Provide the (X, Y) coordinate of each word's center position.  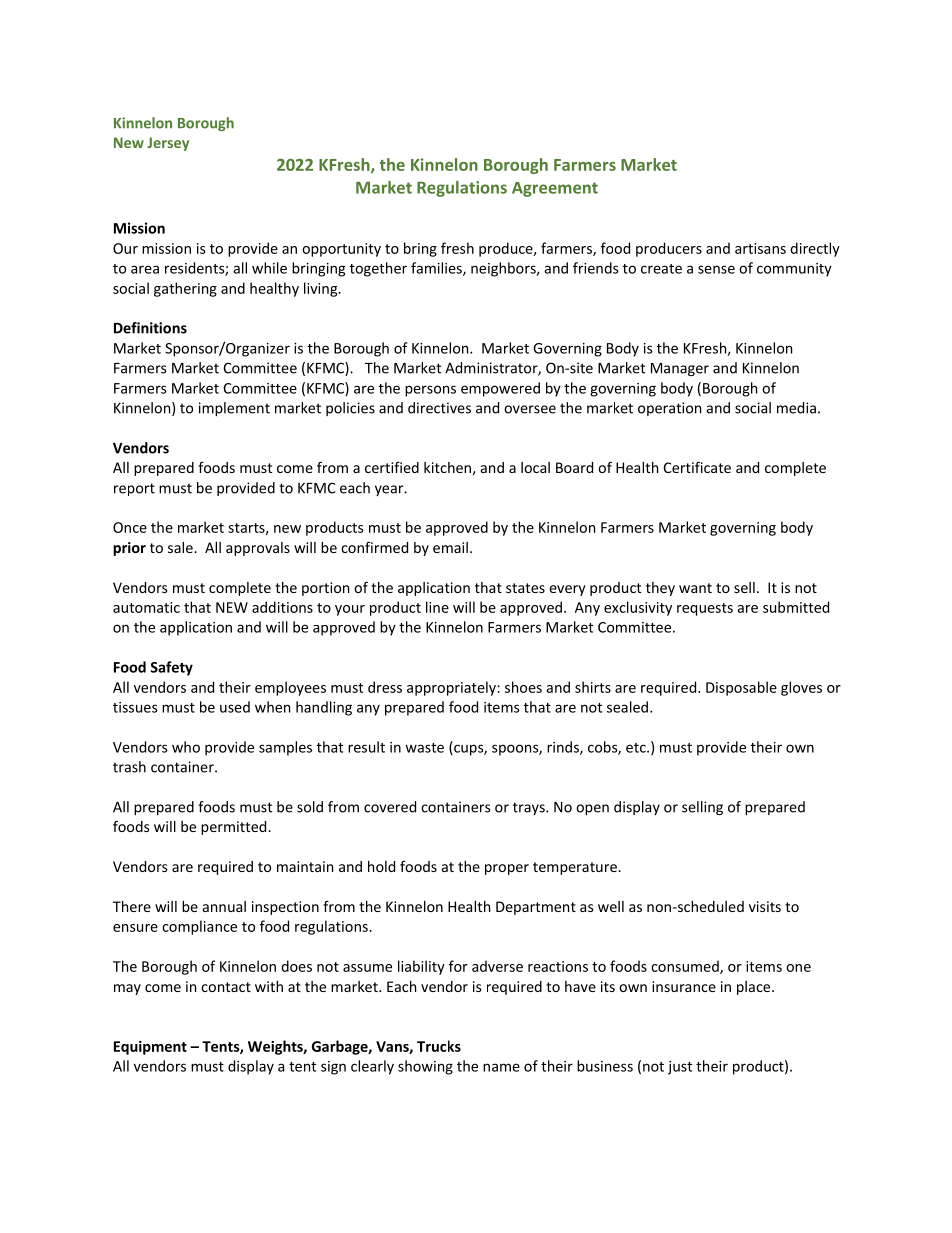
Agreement (555, 189)
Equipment (150, 1048)
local (535, 467)
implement (234, 409)
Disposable (741, 688)
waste (424, 748)
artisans (760, 248)
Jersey (168, 144)
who (186, 747)
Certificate (697, 467)
